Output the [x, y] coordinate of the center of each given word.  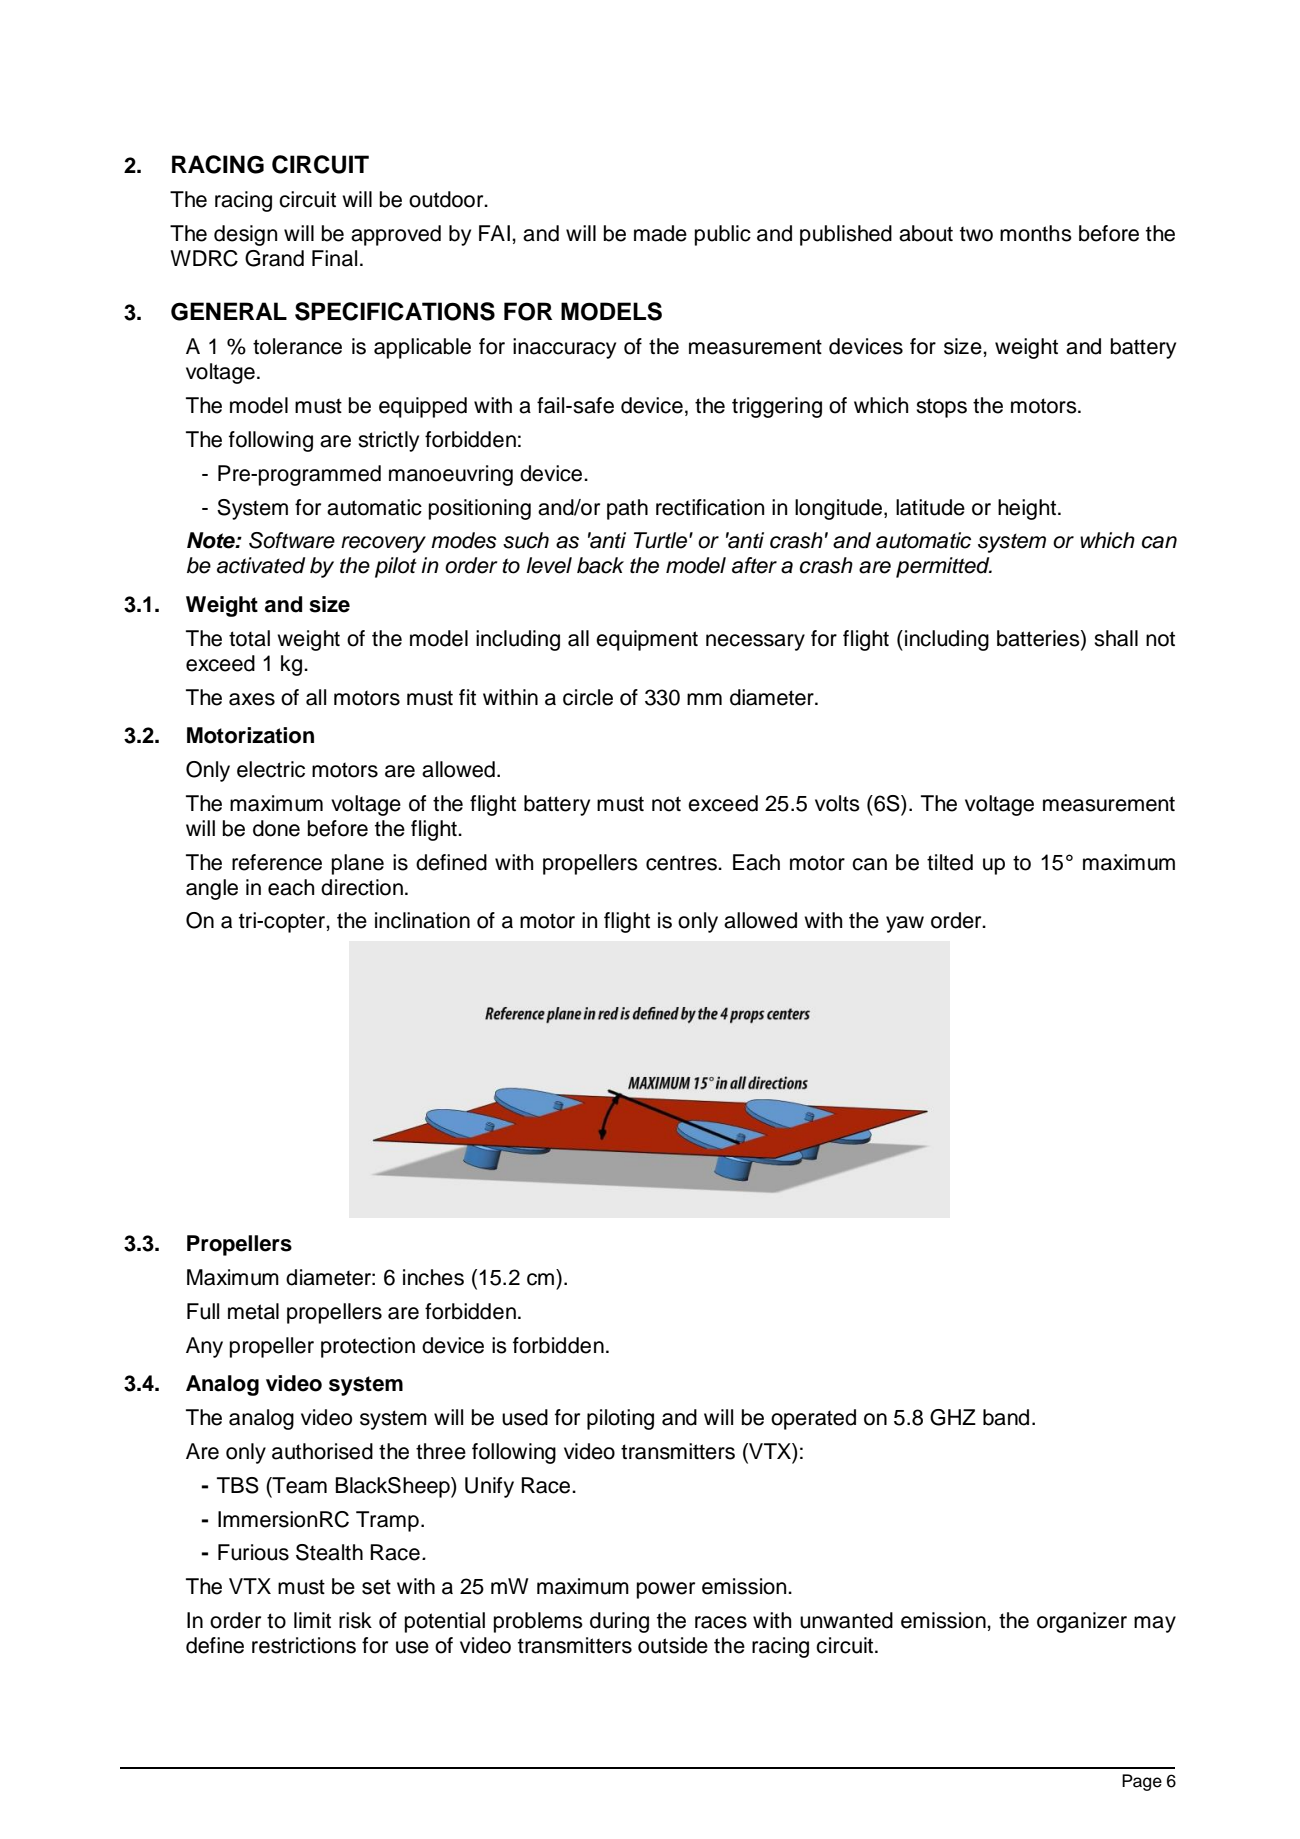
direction [362, 887]
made [660, 233]
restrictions [304, 1645]
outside [673, 1645]
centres [683, 863]
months [1036, 233]
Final [334, 258]
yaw [905, 924]
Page [1142, 1782]
